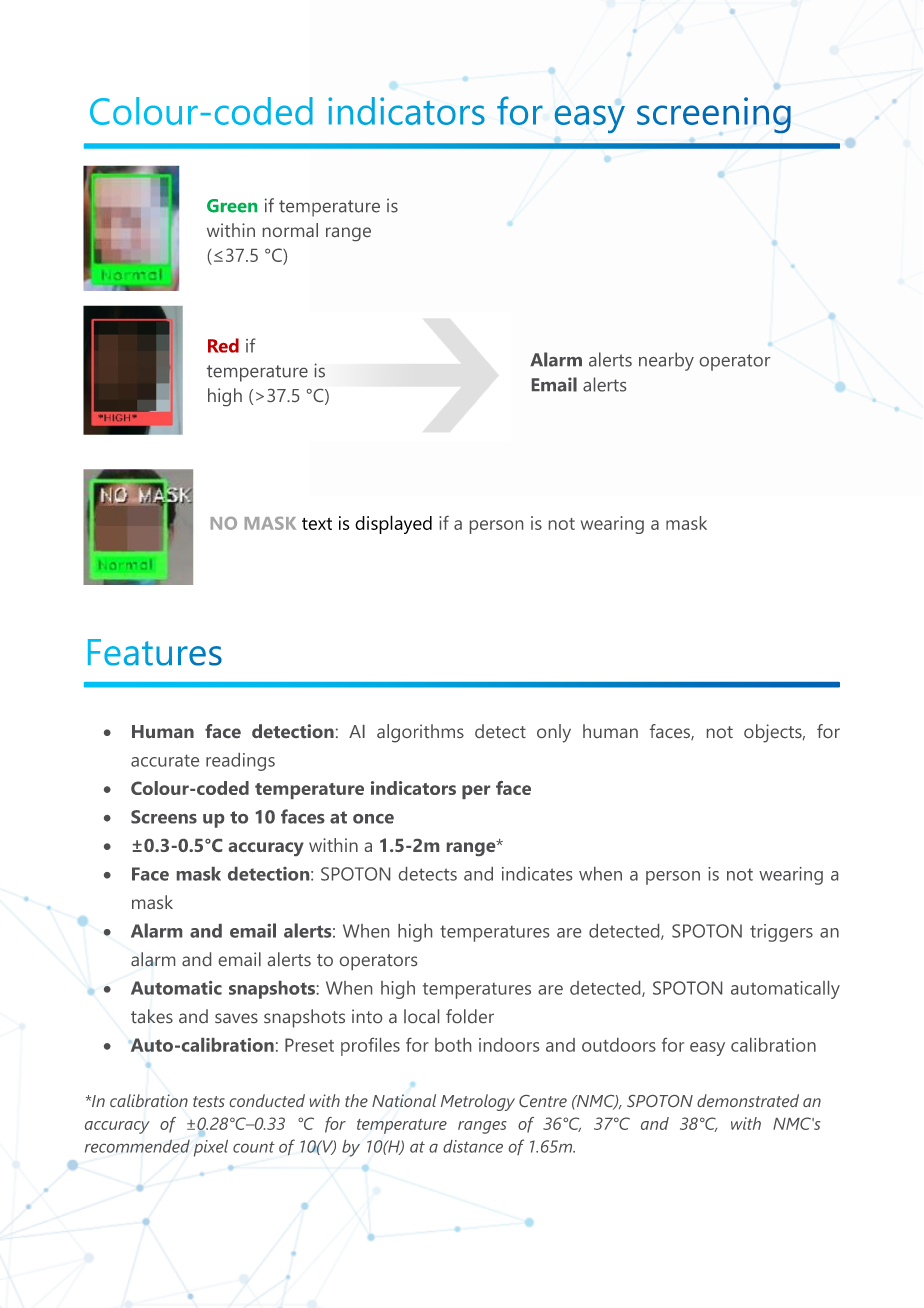 This screenshot has width=924, height=1308. I want to click on displayed, so click(393, 524).
